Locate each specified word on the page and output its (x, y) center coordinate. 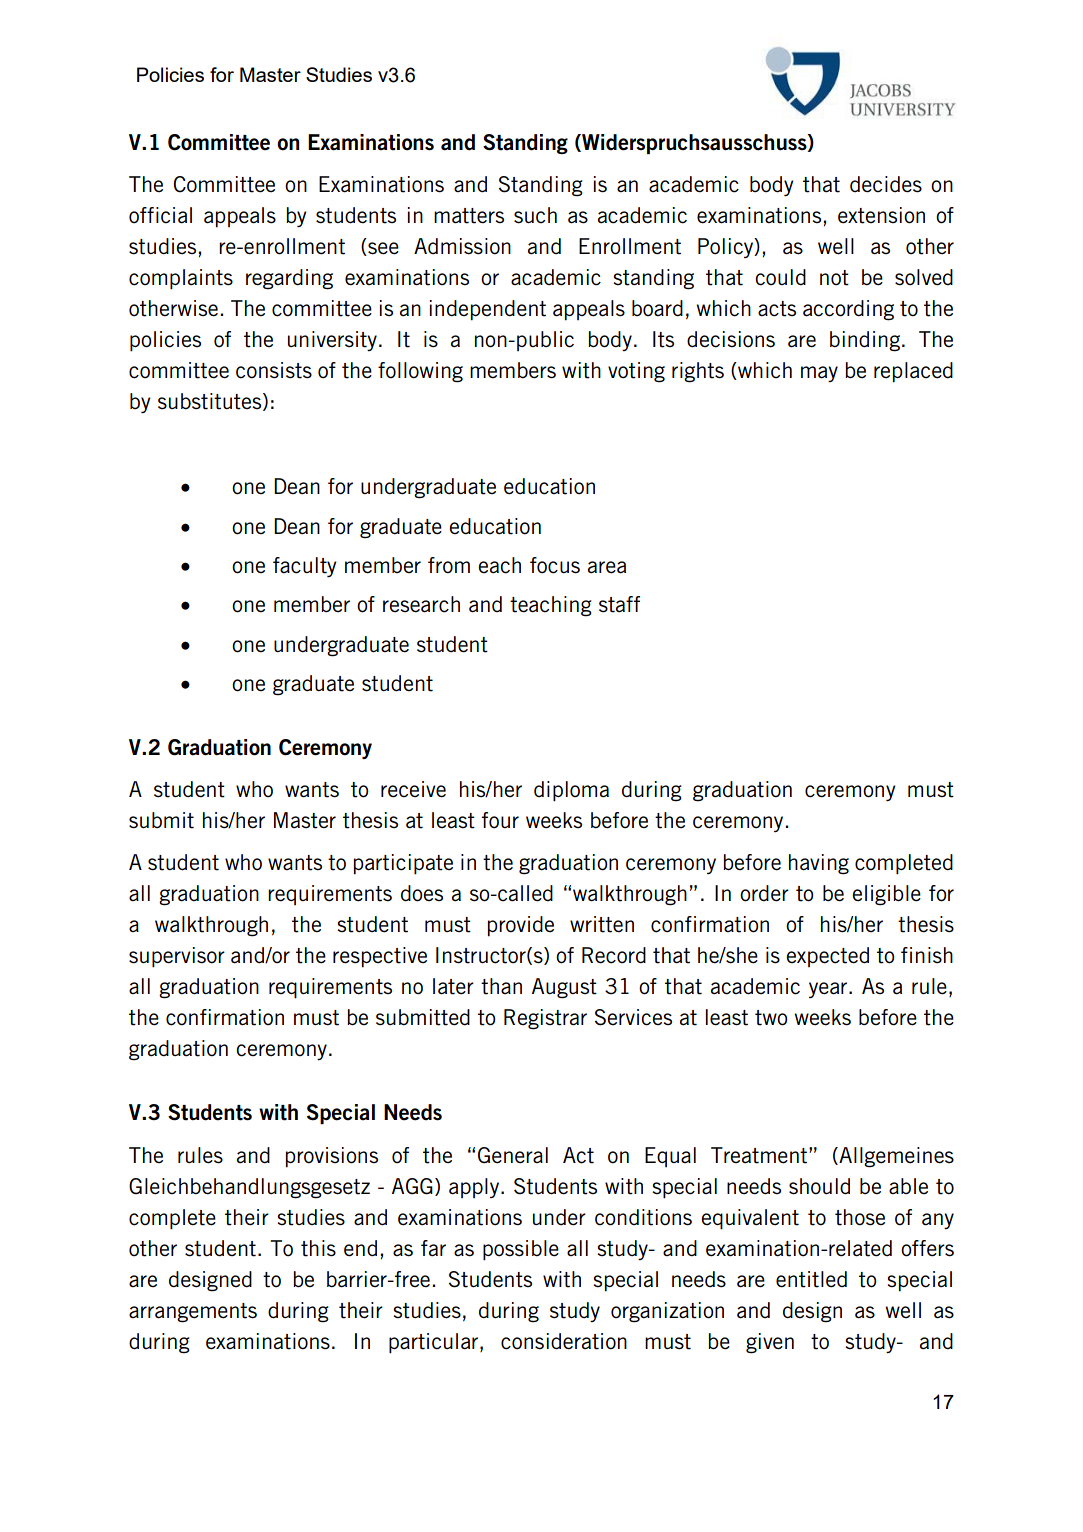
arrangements (193, 1313)
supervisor (177, 957)
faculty (305, 567)
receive (413, 789)
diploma (571, 791)
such (535, 215)
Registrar (545, 1019)
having (819, 864)
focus (555, 565)
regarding (289, 279)
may (819, 374)
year (829, 990)
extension (881, 215)
